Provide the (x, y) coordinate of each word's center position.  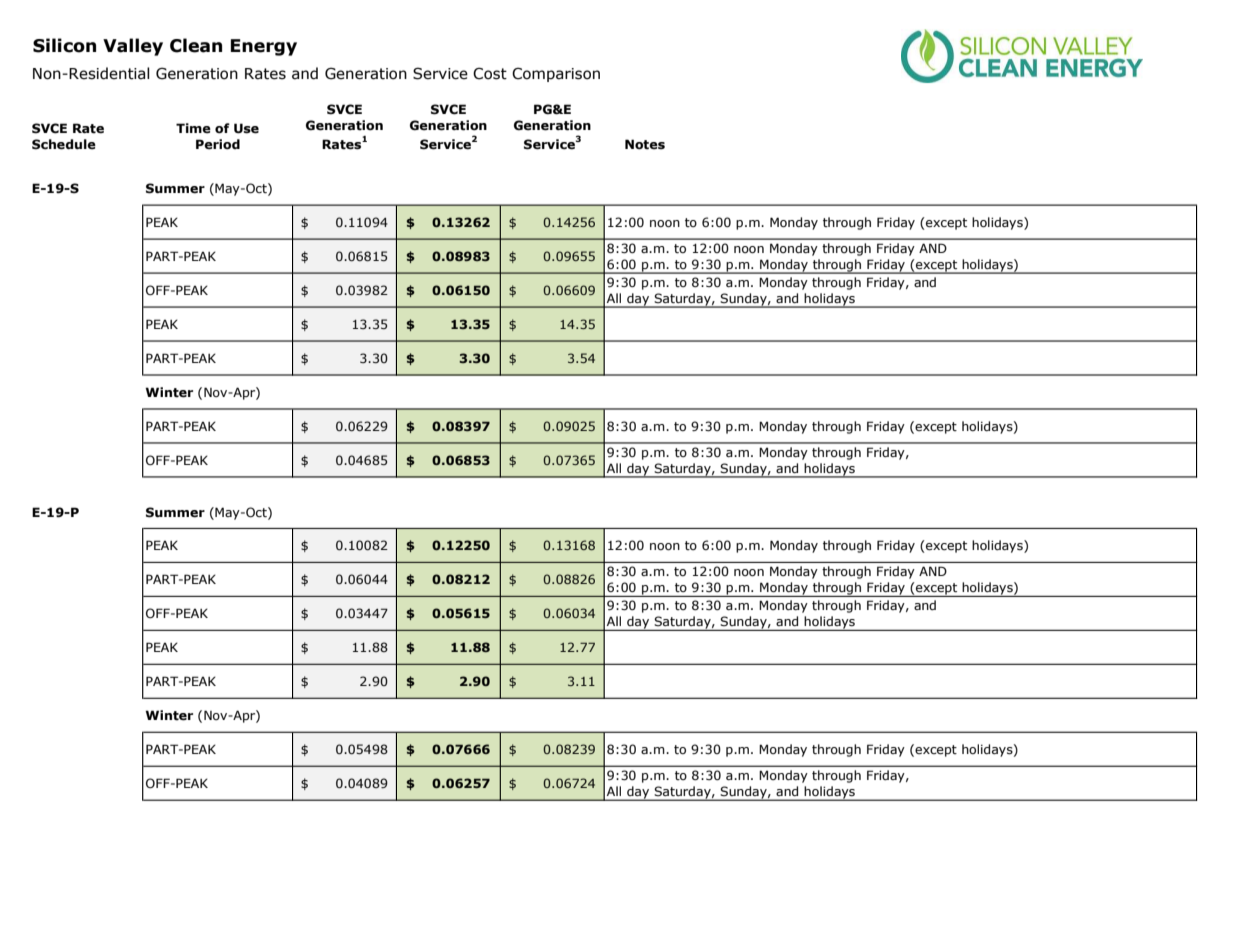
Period (218, 144)
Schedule (64, 144)
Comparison (556, 74)
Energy (264, 47)
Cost (490, 73)
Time (193, 128)
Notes (645, 144)
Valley (133, 47)
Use (246, 128)
